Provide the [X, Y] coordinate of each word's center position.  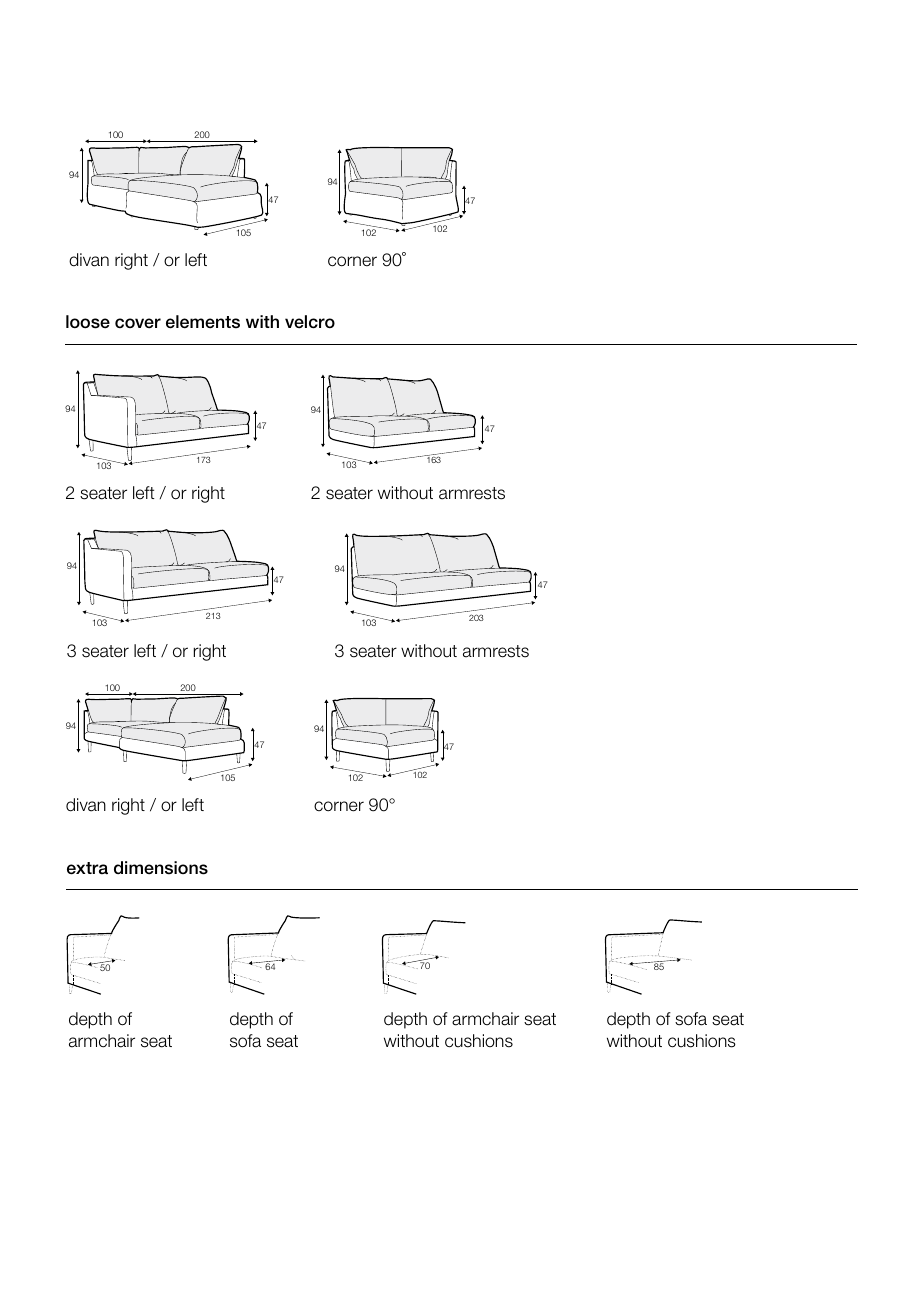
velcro [310, 322]
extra [87, 868]
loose [88, 322]
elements [203, 322]
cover [138, 323]
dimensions [161, 868]
